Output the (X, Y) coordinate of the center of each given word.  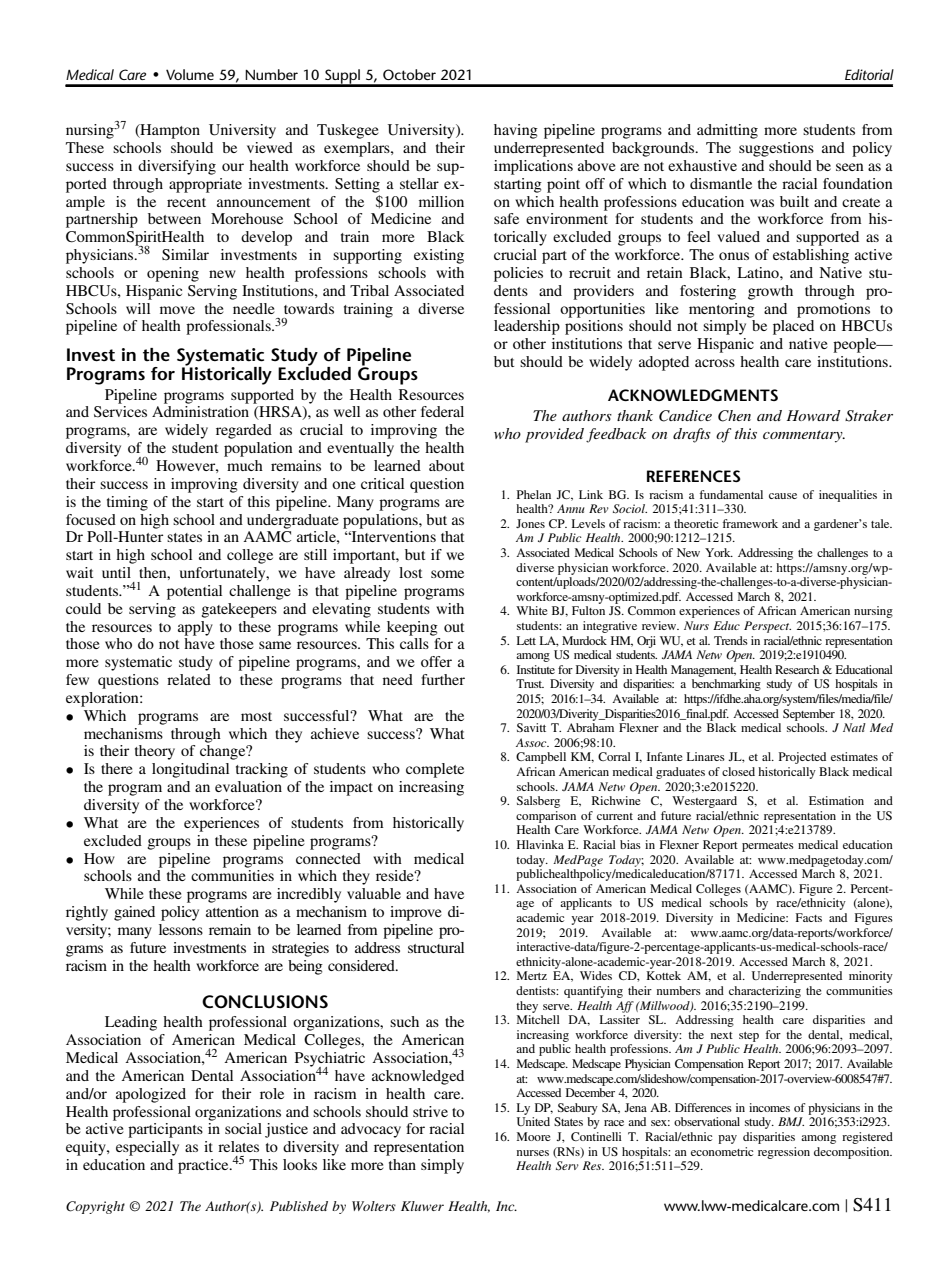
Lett (526, 640)
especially (147, 1148)
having (516, 131)
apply (195, 628)
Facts (809, 917)
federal (442, 411)
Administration (200, 411)
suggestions (776, 149)
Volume (190, 74)
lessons (181, 929)
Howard (814, 415)
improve (416, 913)
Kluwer (422, 1206)
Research (797, 669)
